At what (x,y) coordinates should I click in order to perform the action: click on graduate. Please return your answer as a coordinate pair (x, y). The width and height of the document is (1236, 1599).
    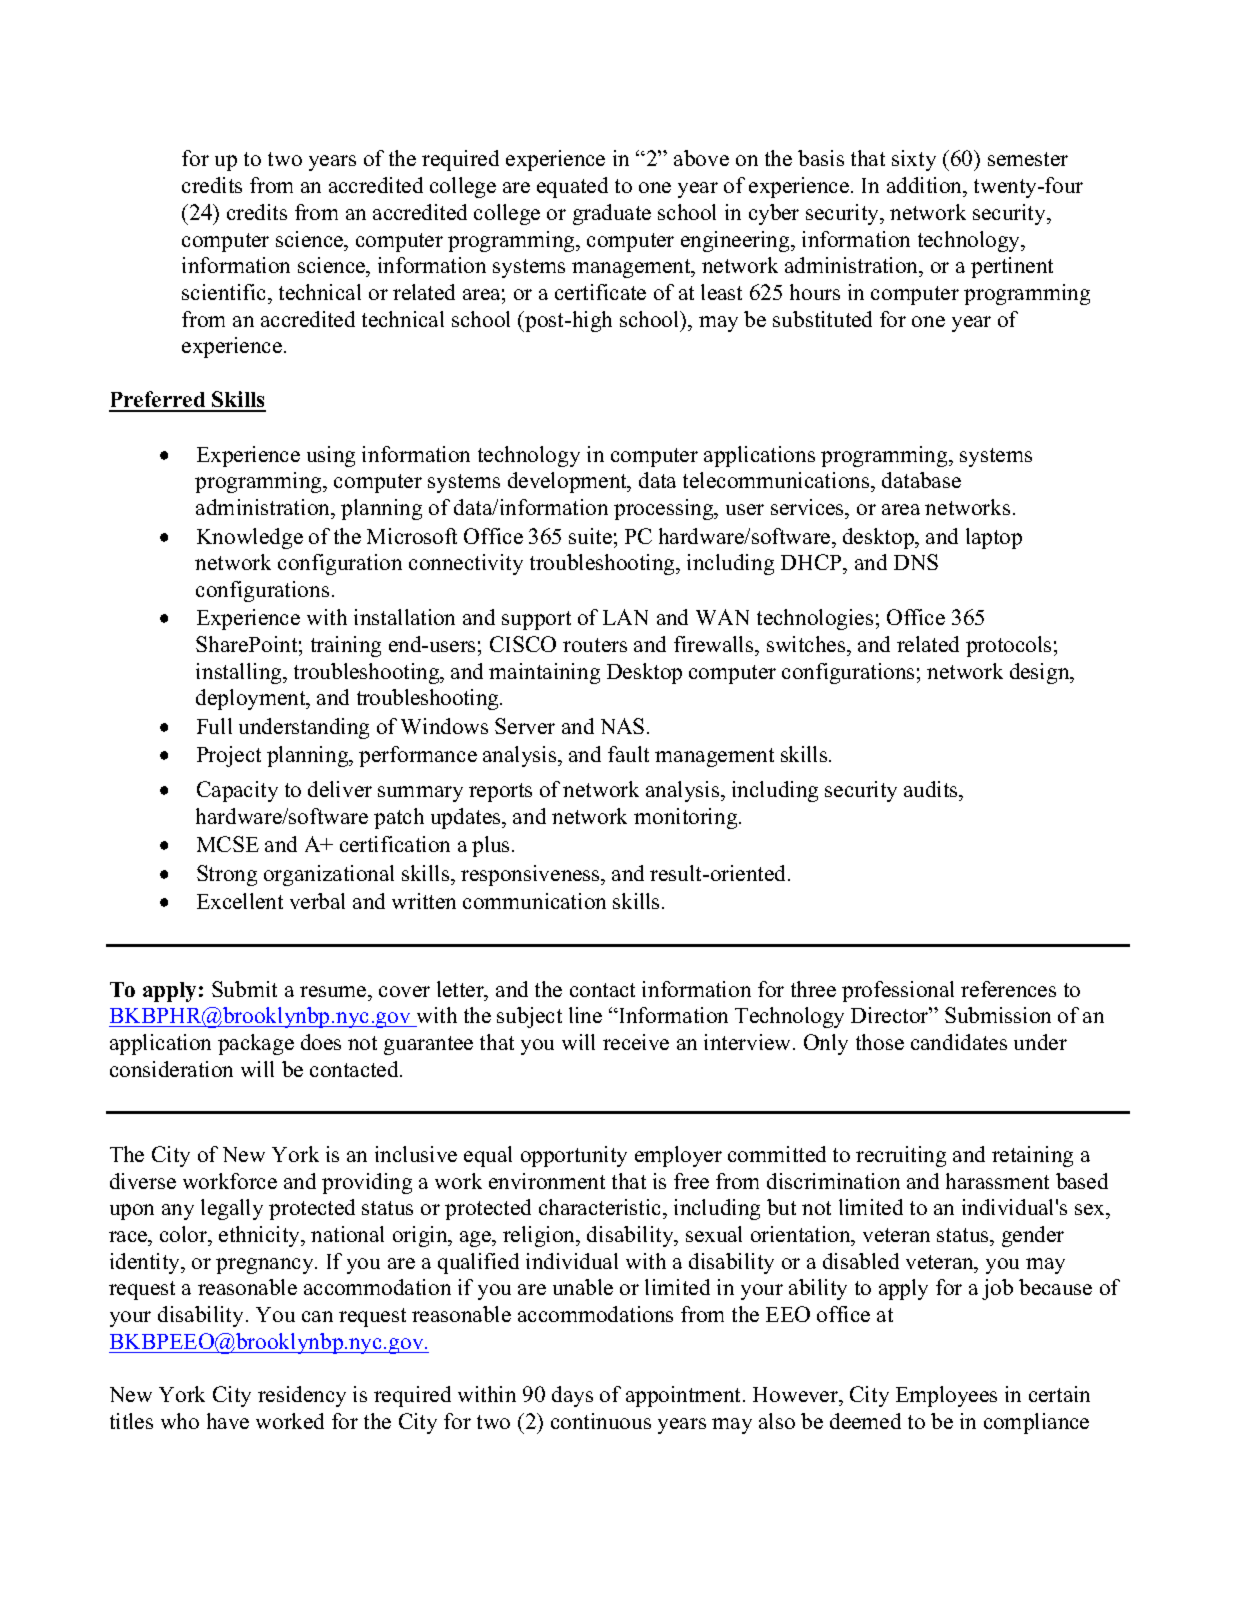
    Looking at the image, I should click on (612, 214).
